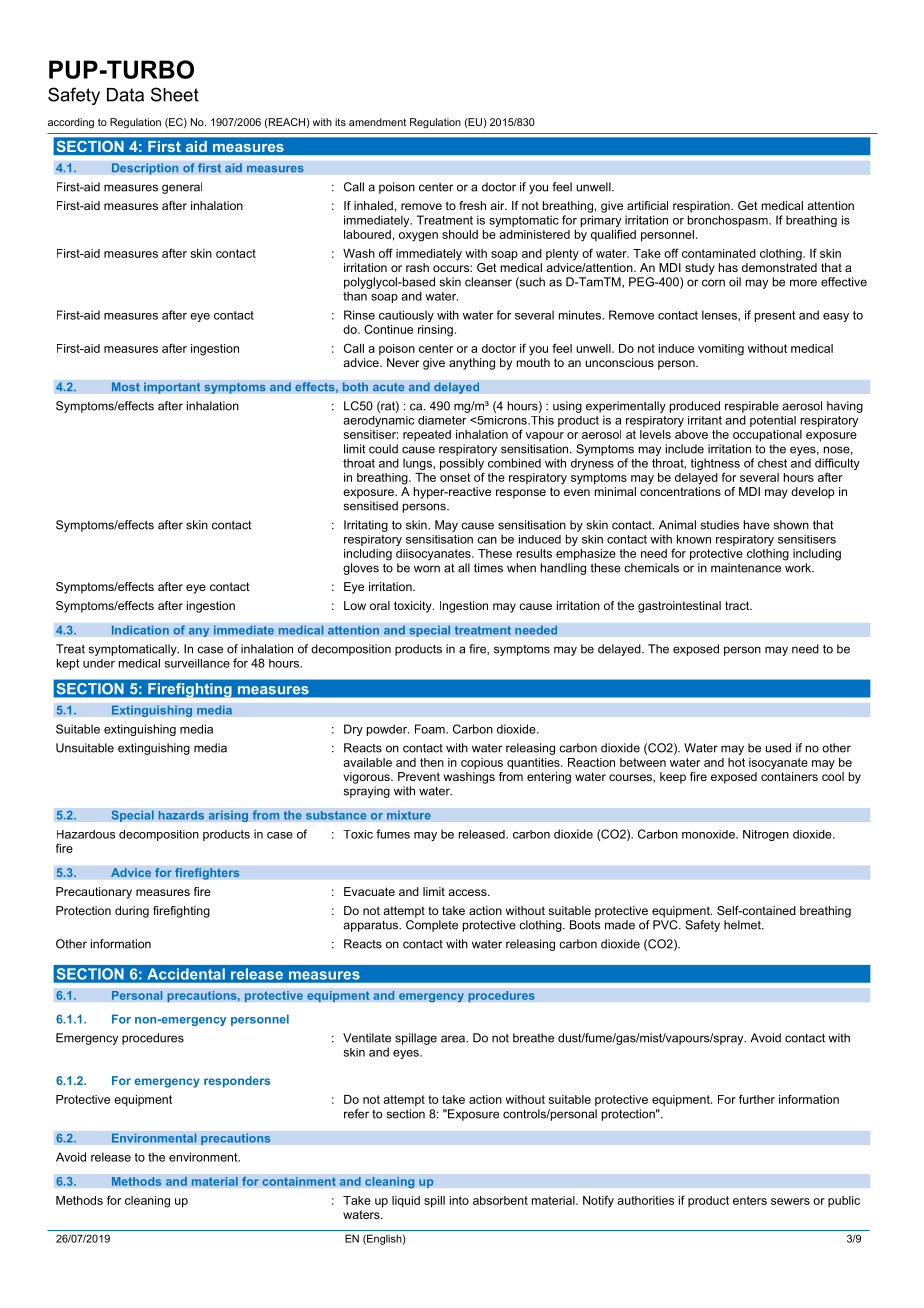 Image resolution: width=924 pixels, height=1308 pixels. I want to click on containment, so click(299, 1181).
